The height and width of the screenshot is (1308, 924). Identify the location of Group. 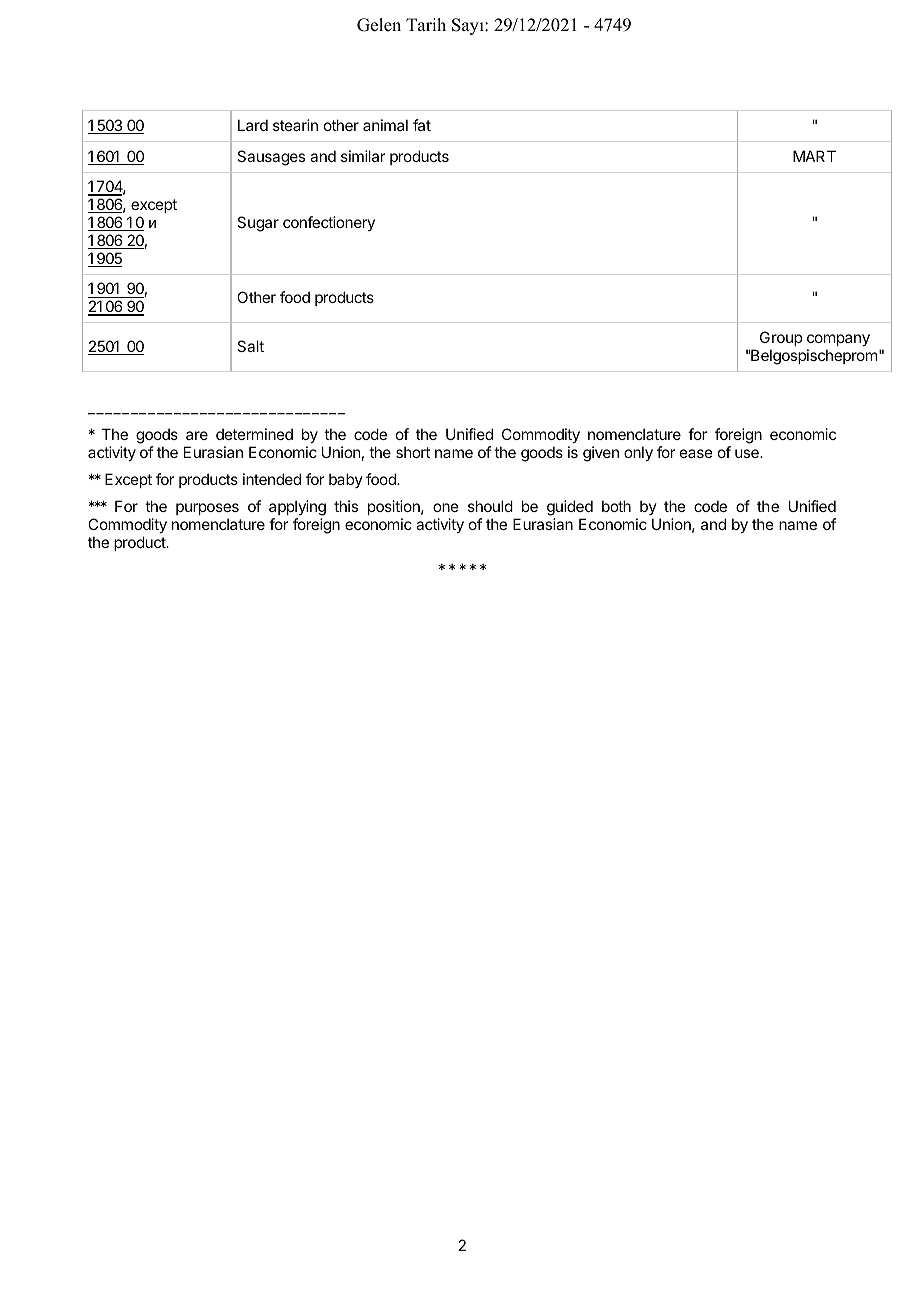
(781, 338).
